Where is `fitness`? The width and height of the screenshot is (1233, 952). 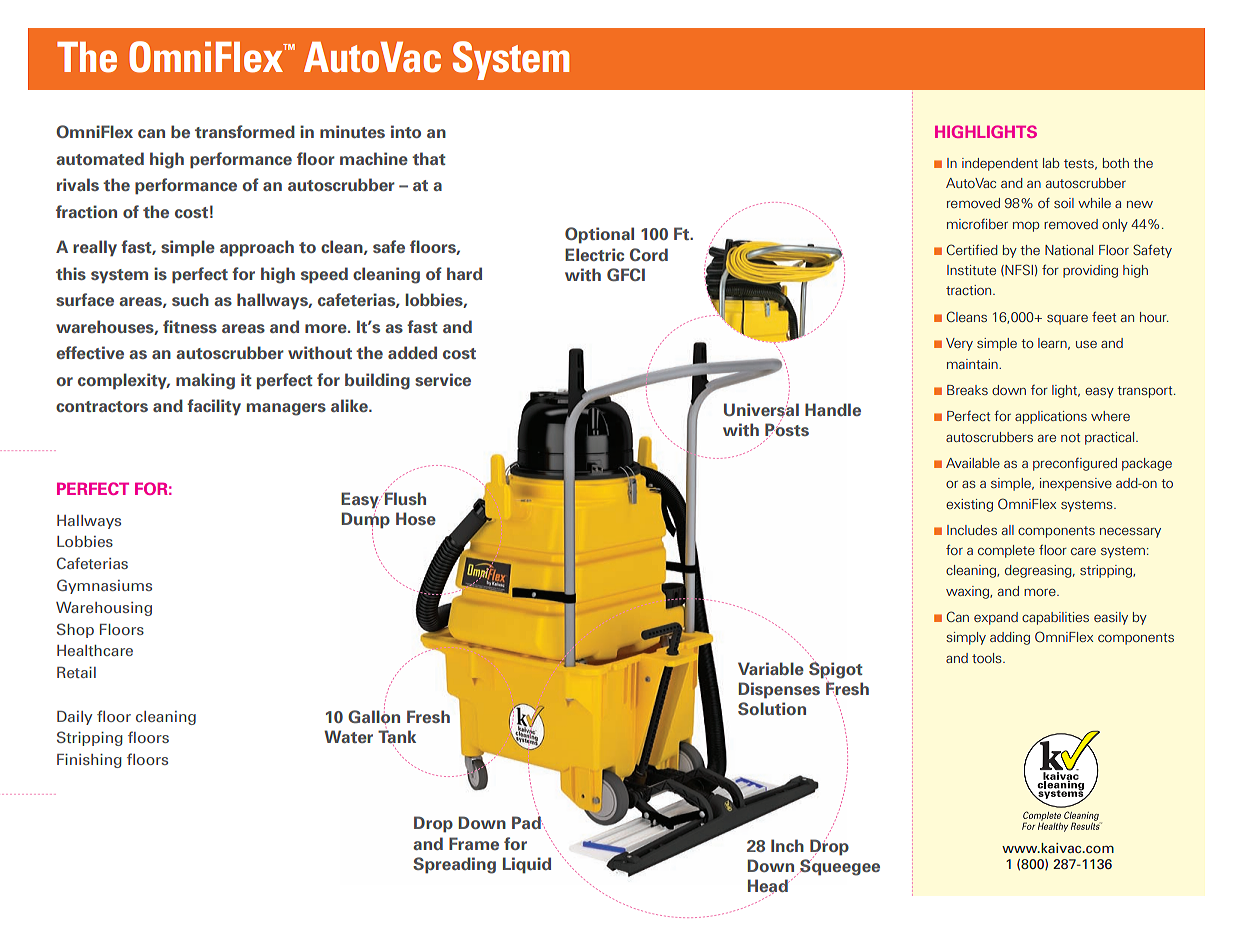
fitness is located at coordinates (190, 326).
